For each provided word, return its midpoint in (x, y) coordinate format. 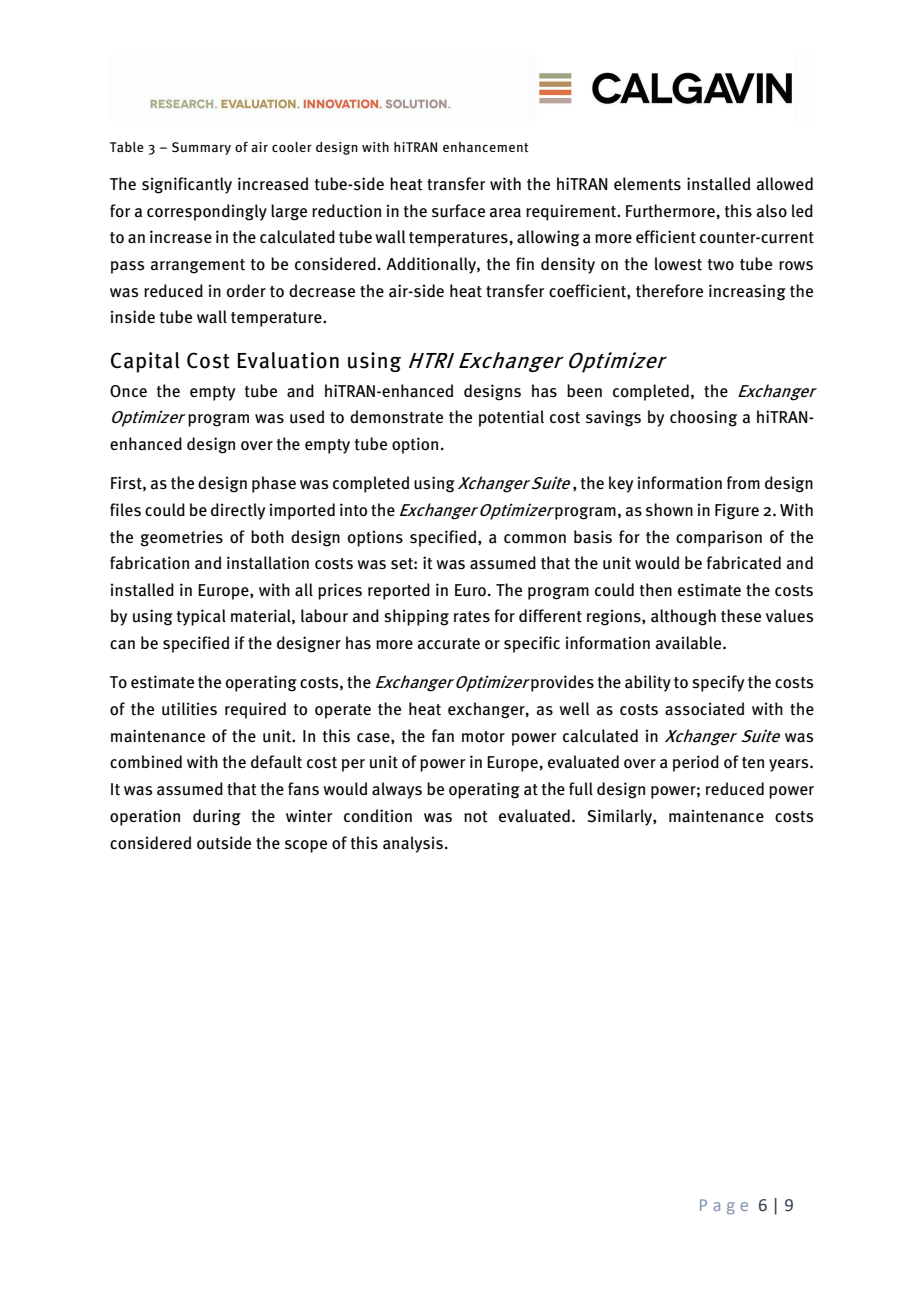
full (581, 789)
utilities (189, 709)
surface (458, 211)
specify (718, 683)
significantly (187, 185)
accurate (449, 644)
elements (647, 184)
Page (724, 1207)
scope (306, 846)
